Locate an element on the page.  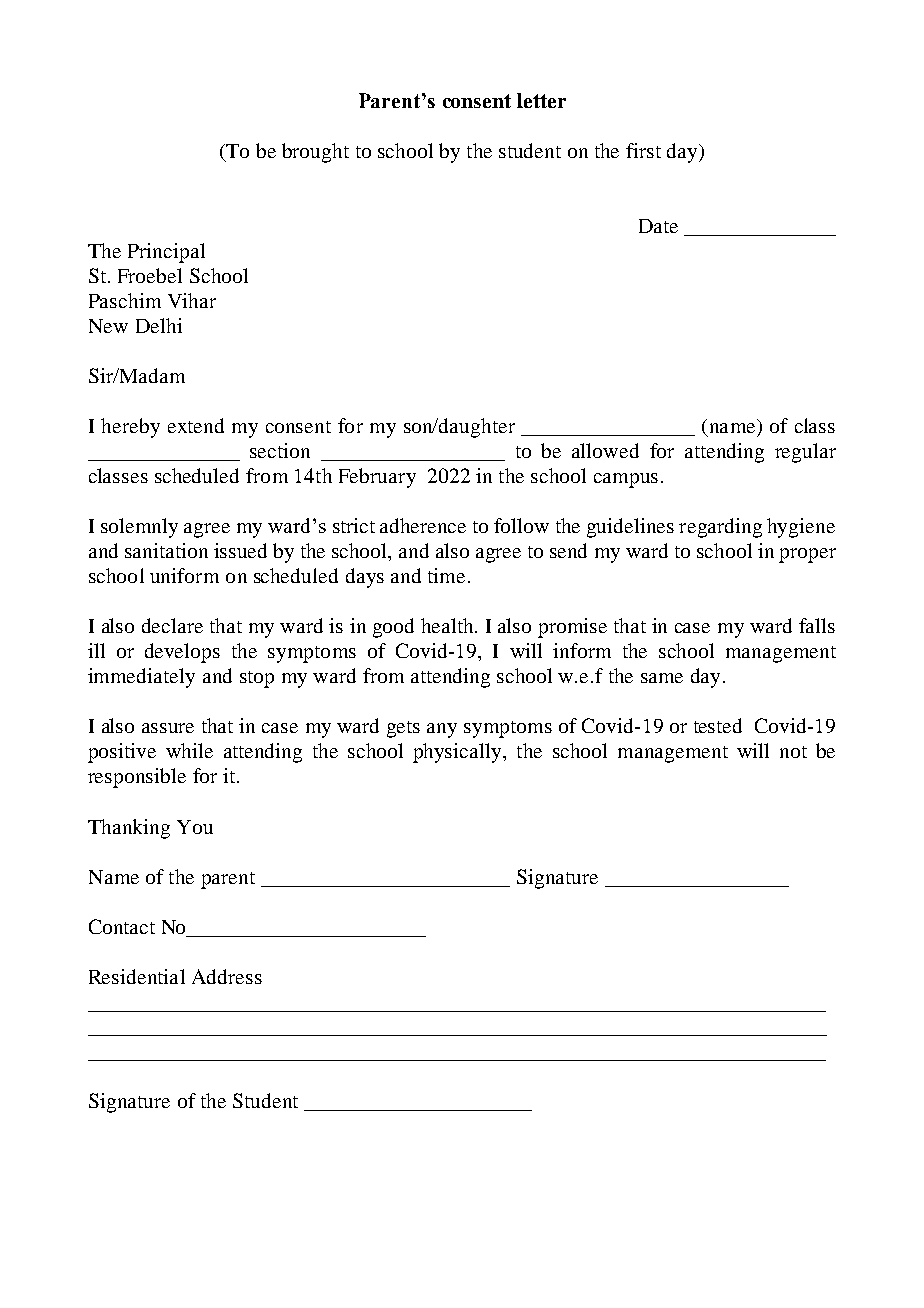
brought is located at coordinates (315, 153).
